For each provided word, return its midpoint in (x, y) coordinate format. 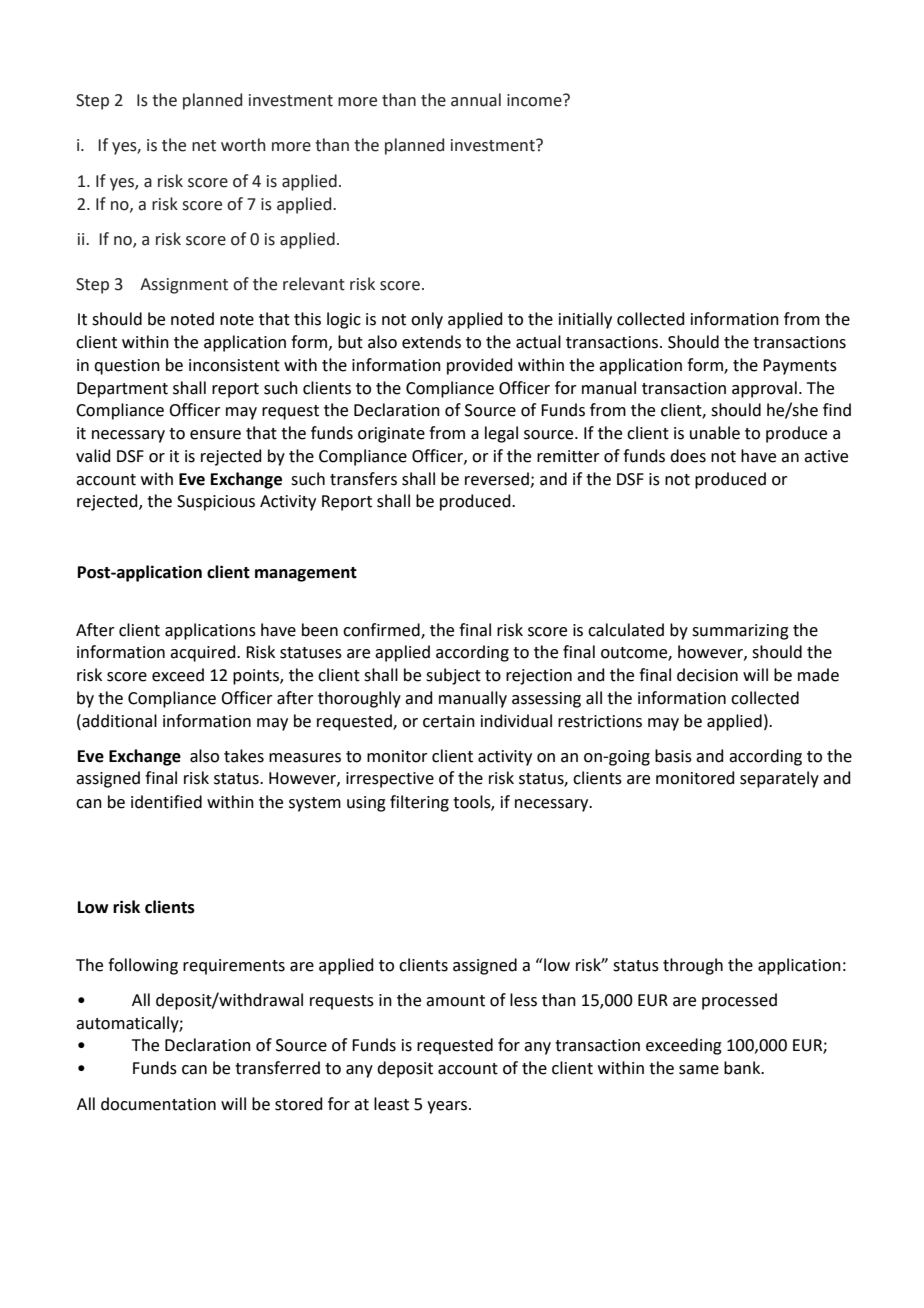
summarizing (740, 632)
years (448, 1107)
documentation (158, 1104)
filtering (419, 803)
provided (480, 366)
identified (166, 802)
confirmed (382, 630)
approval (764, 389)
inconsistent (234, 365)
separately (779, 779)
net (204, 146)
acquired (204, 653)
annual (476, 100)
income (535, 100)
